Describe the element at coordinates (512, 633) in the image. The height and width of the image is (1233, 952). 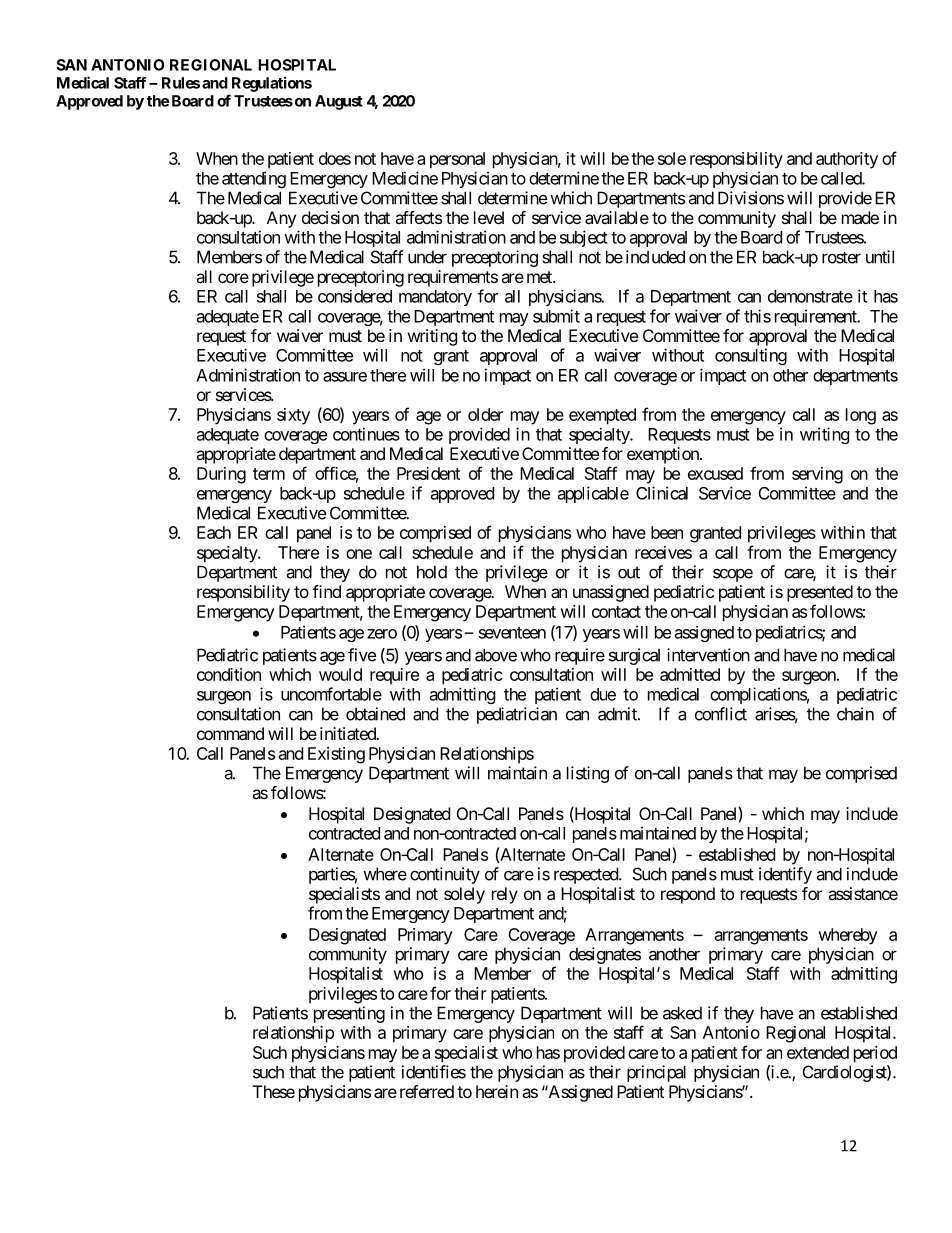
I see `seventeen` at that location.
